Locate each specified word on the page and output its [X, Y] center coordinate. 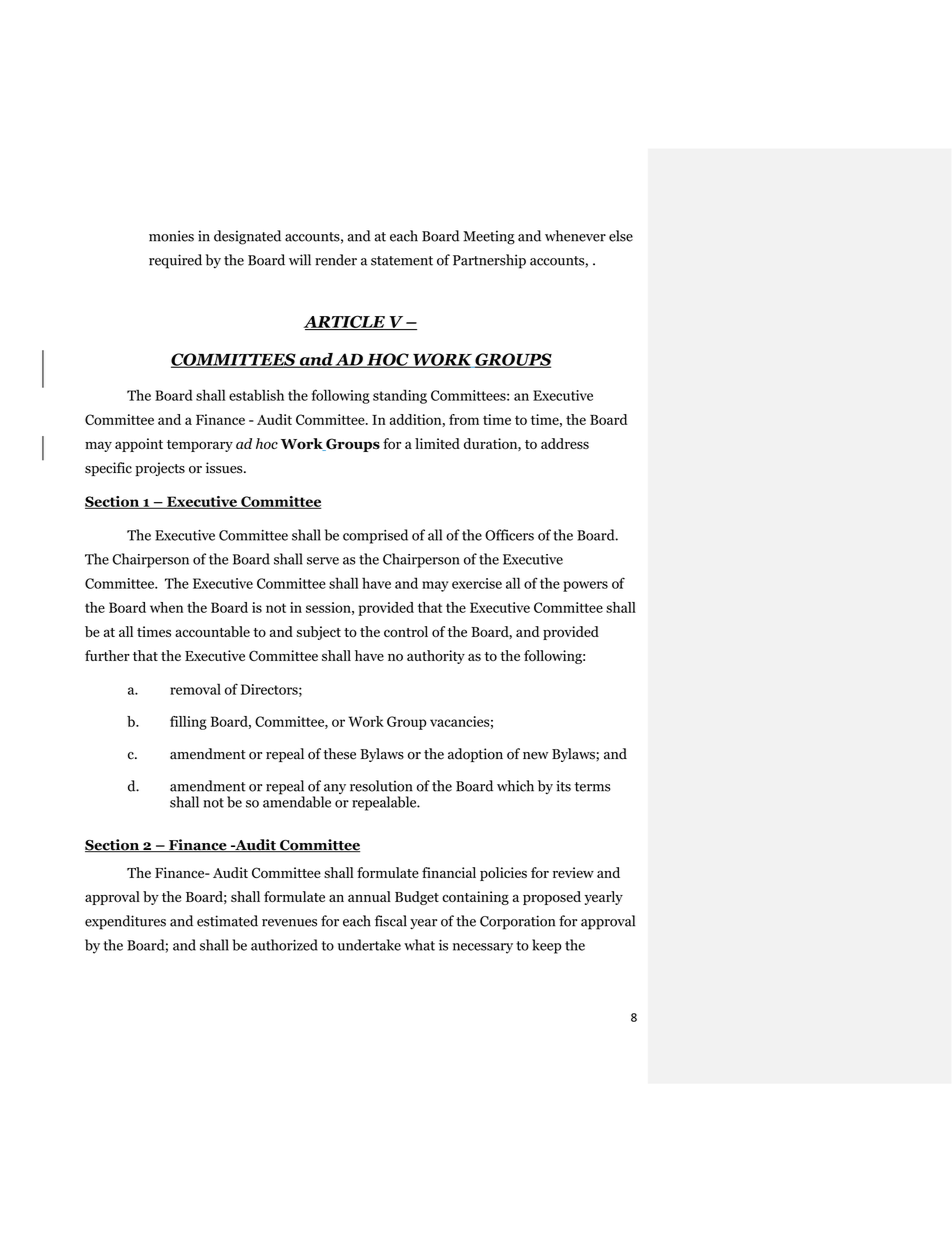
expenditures [125, 922]
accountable [212, 631]
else [621, 236]
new [535, 756]
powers [585, 586]
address [565, 443]
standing [400, 396]
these [339, 754]
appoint [139, 445]
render [336, 260]
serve [323, 561]
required [175, 261]
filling [188, 723]
